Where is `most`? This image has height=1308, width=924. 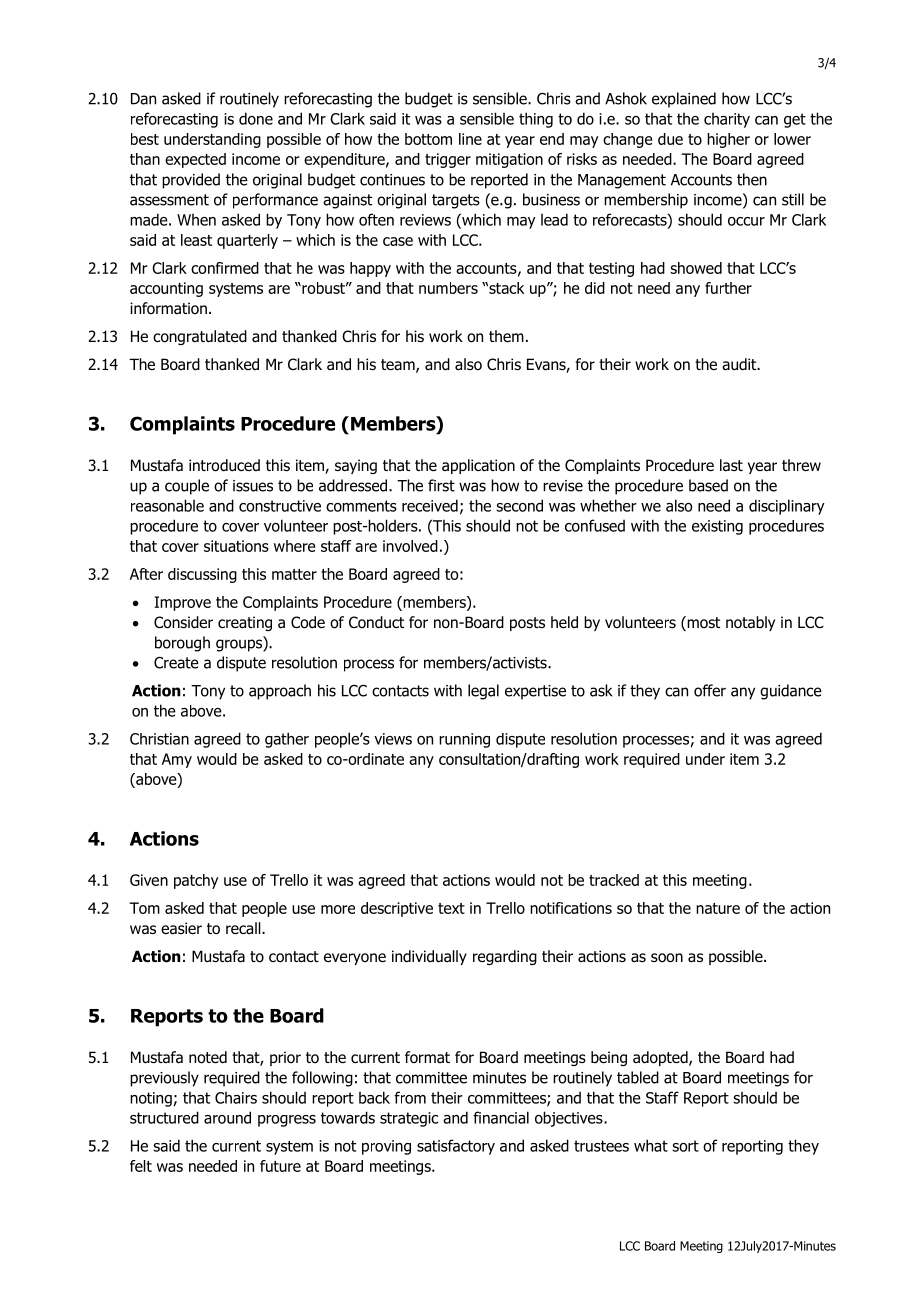
most is located at coordinates (702, 623).
